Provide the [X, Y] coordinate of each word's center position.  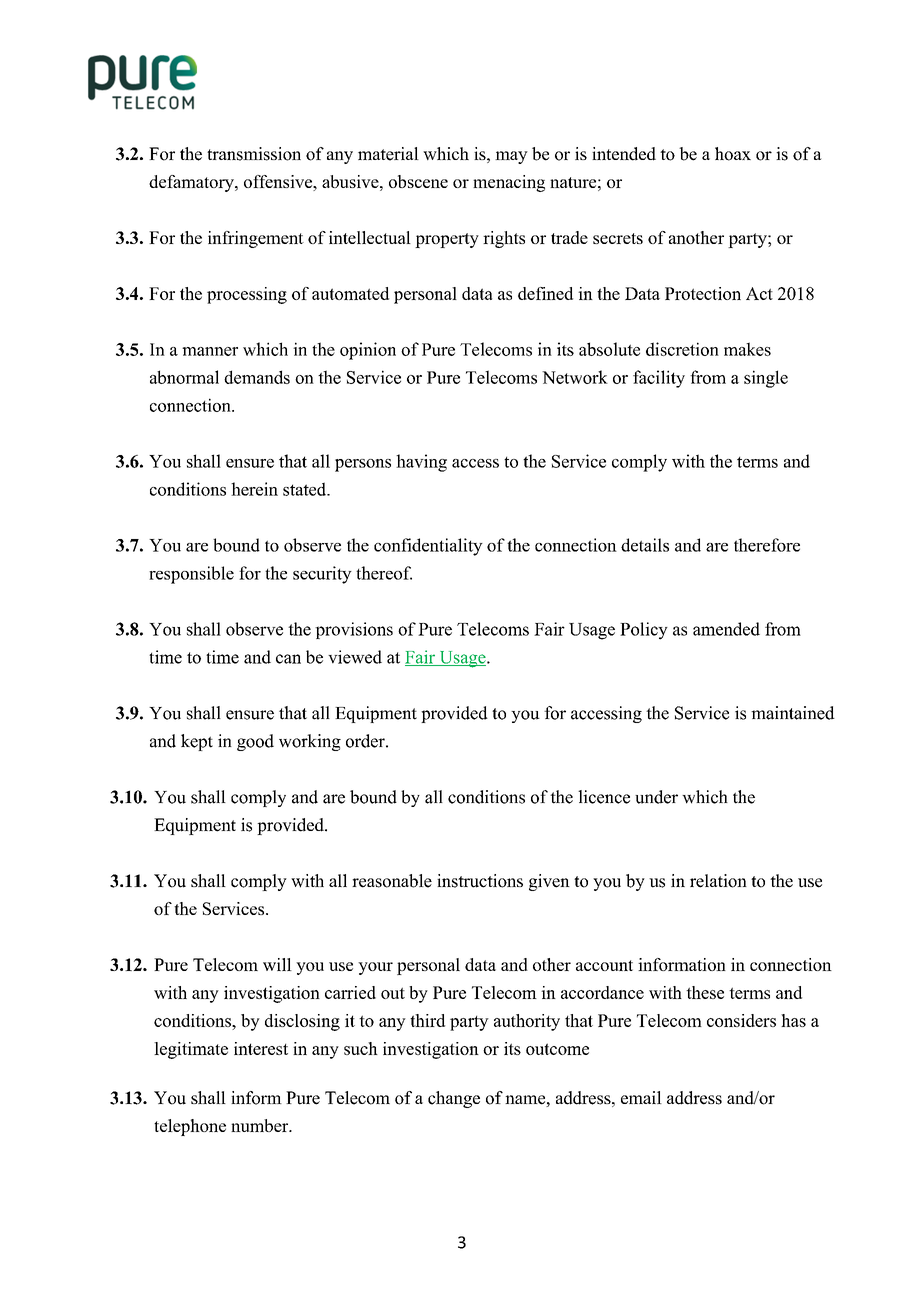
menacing [509, 183]
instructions [480, 881]
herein [254, 489]
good [255, 742]
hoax [733, 154]
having [421, 463]
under [656, 797]
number [261, 1125]
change [454, 1099]
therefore [767, 545]
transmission [254, 154]
